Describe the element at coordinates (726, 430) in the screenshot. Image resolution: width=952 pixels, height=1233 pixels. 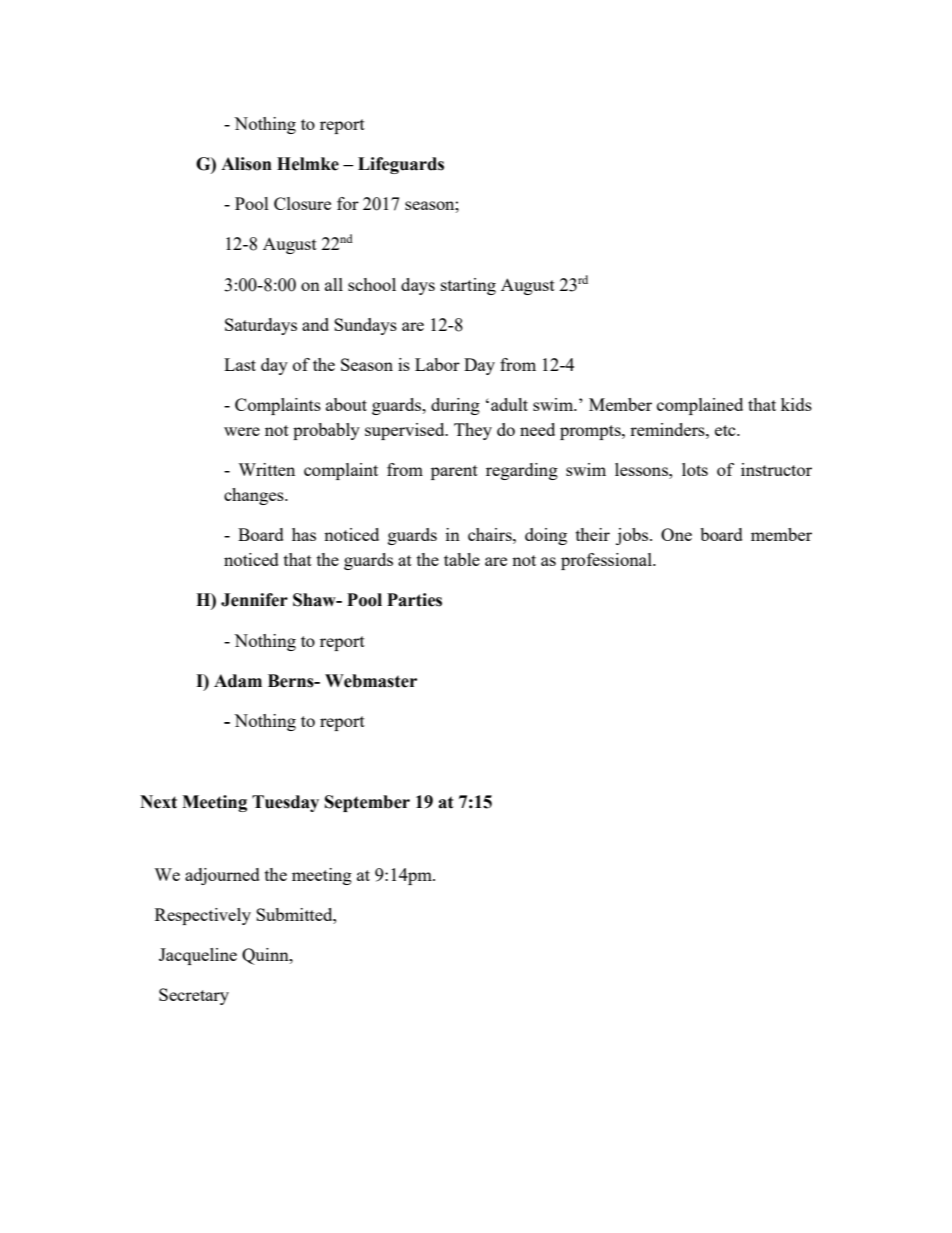
I see `etc` at that location.
